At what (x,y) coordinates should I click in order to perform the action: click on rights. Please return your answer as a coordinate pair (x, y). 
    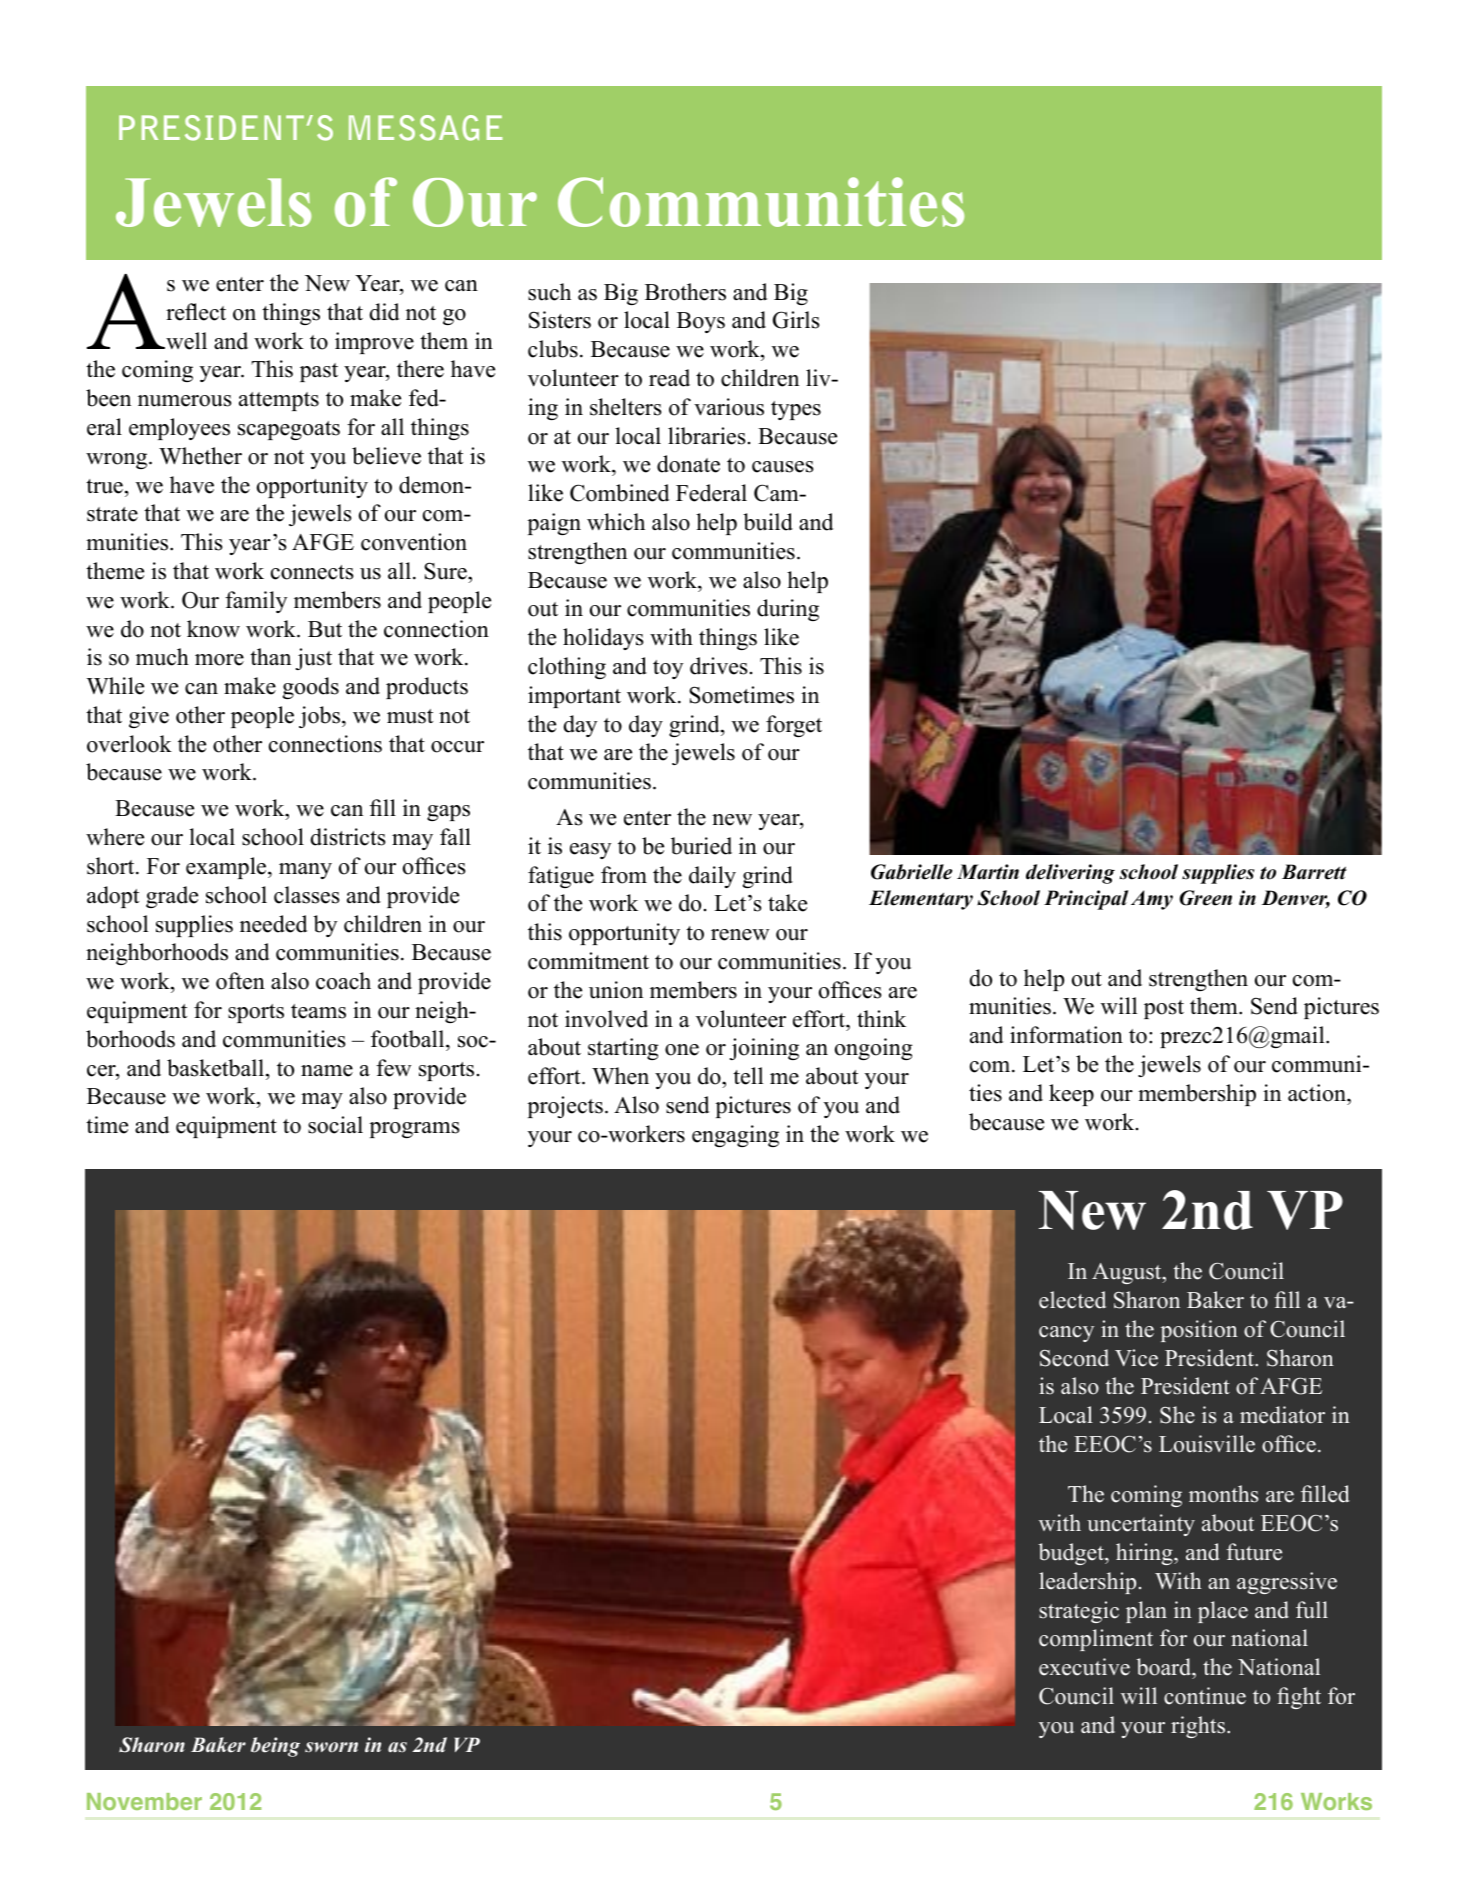
    Looking at the image, I should click on (1198, 1727).
